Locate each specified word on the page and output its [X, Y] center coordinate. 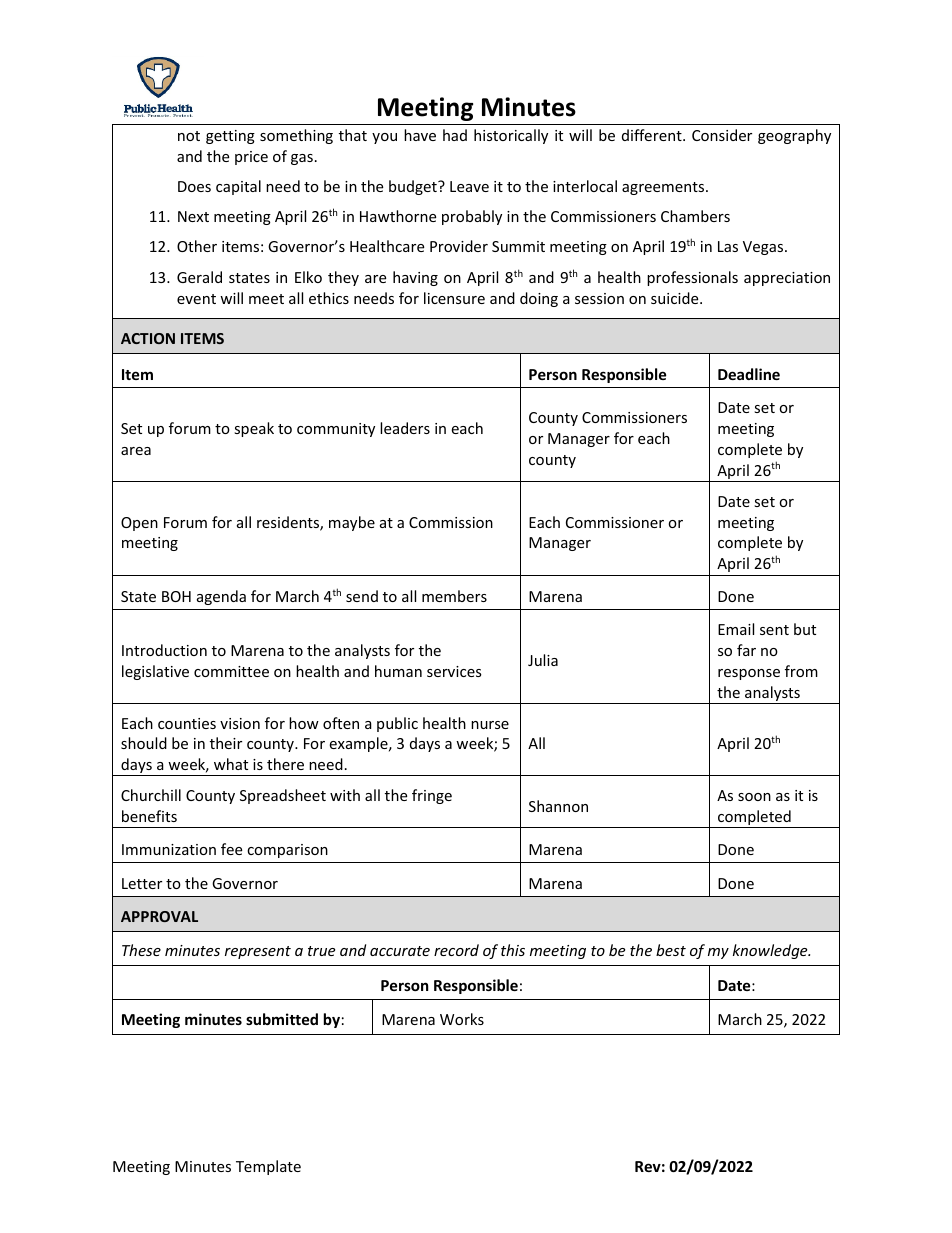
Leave [469, 186]
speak [254, 429]
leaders [405, 428]
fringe [432, 796]
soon [754, 797]
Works [462, 1019]
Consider [722, 135]
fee [231, 849]
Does [194, 186]
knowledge [771, 951]
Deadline [749, 374]
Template [268, 1167]
